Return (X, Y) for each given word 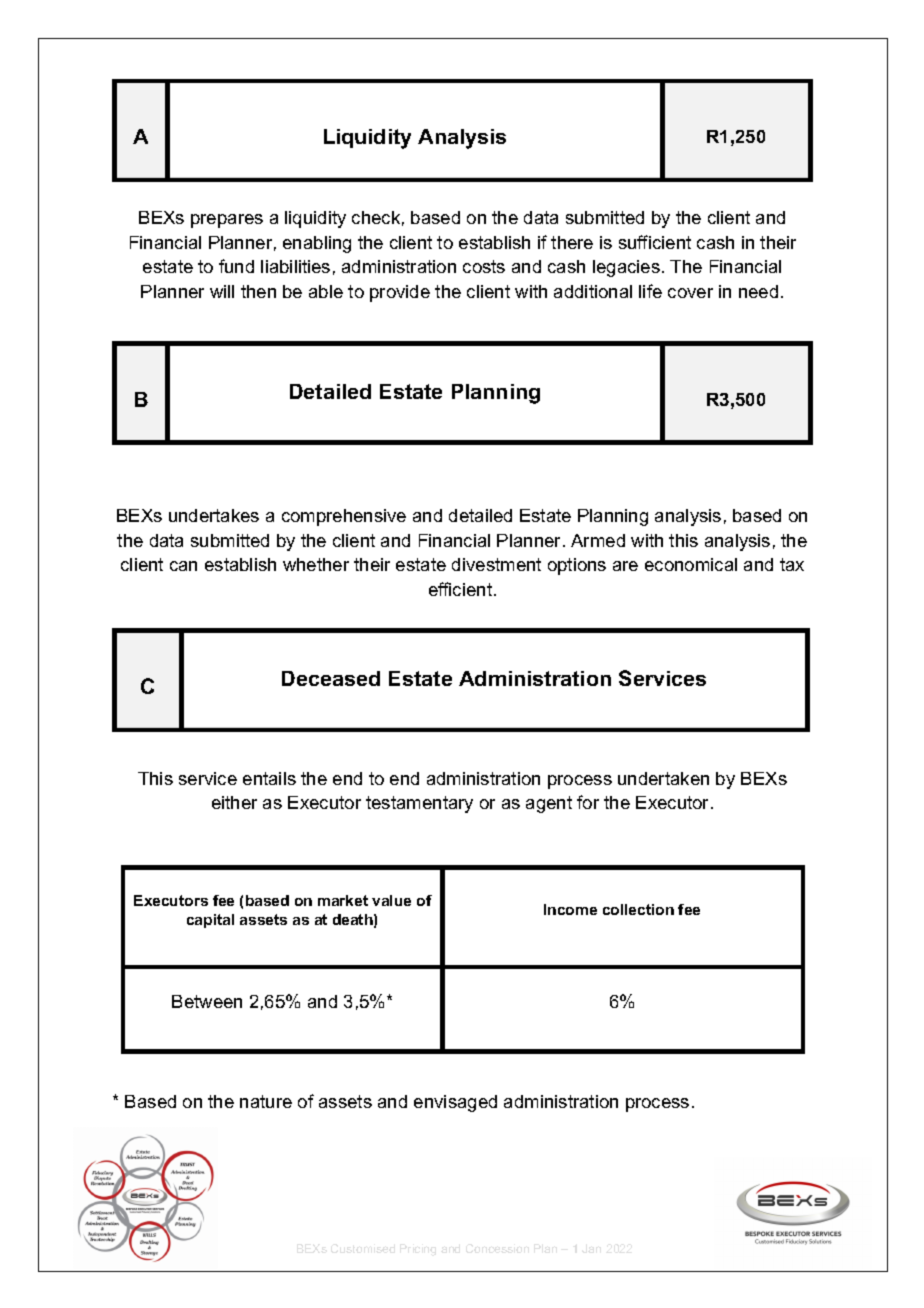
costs (484, 266)
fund (236, 266)
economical (691, 564)
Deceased (331, 678)
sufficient (655, 242)
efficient (462, 589)
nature (266, 1101)
